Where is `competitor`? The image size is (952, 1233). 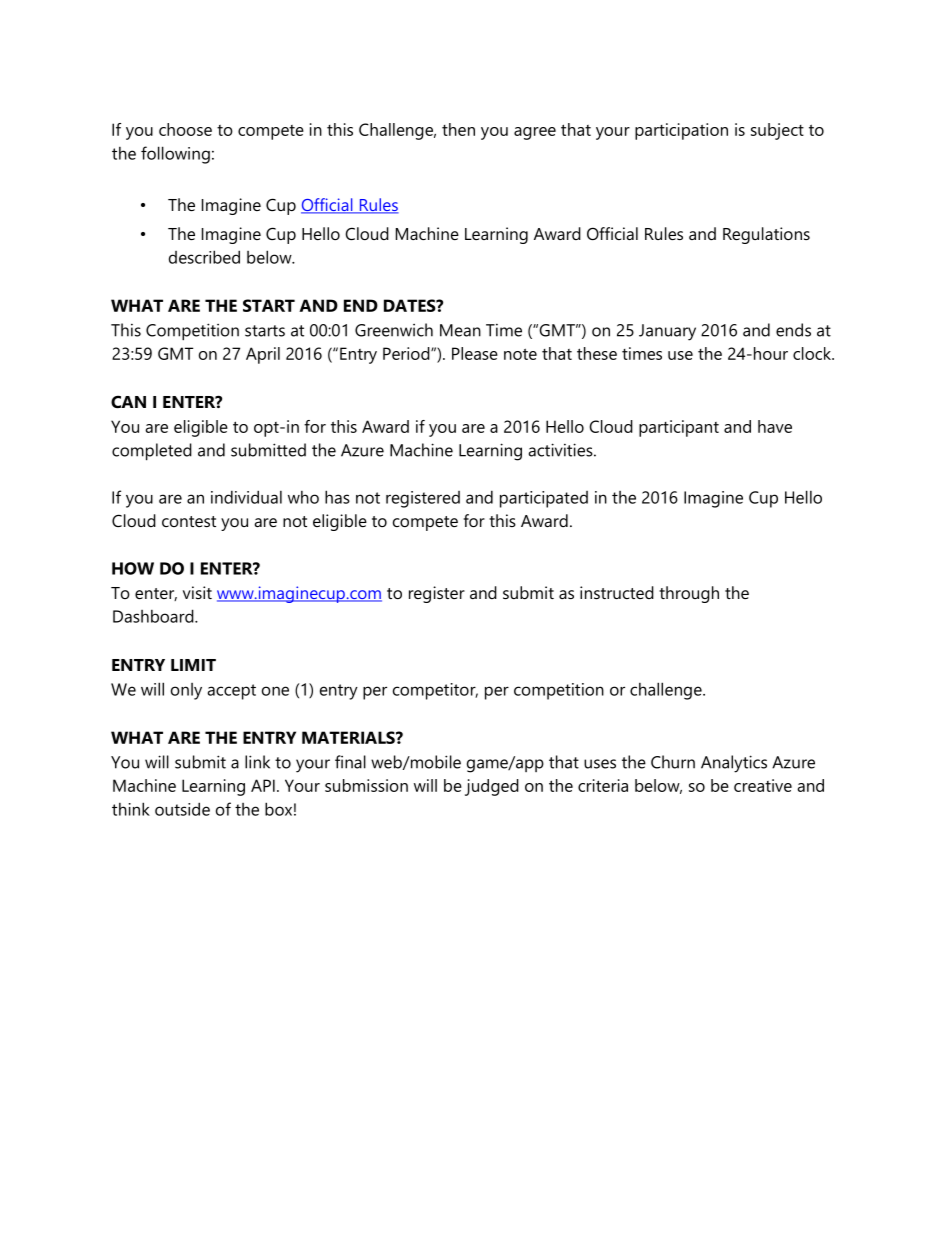
competitor is located at coordinates (435, 691).
